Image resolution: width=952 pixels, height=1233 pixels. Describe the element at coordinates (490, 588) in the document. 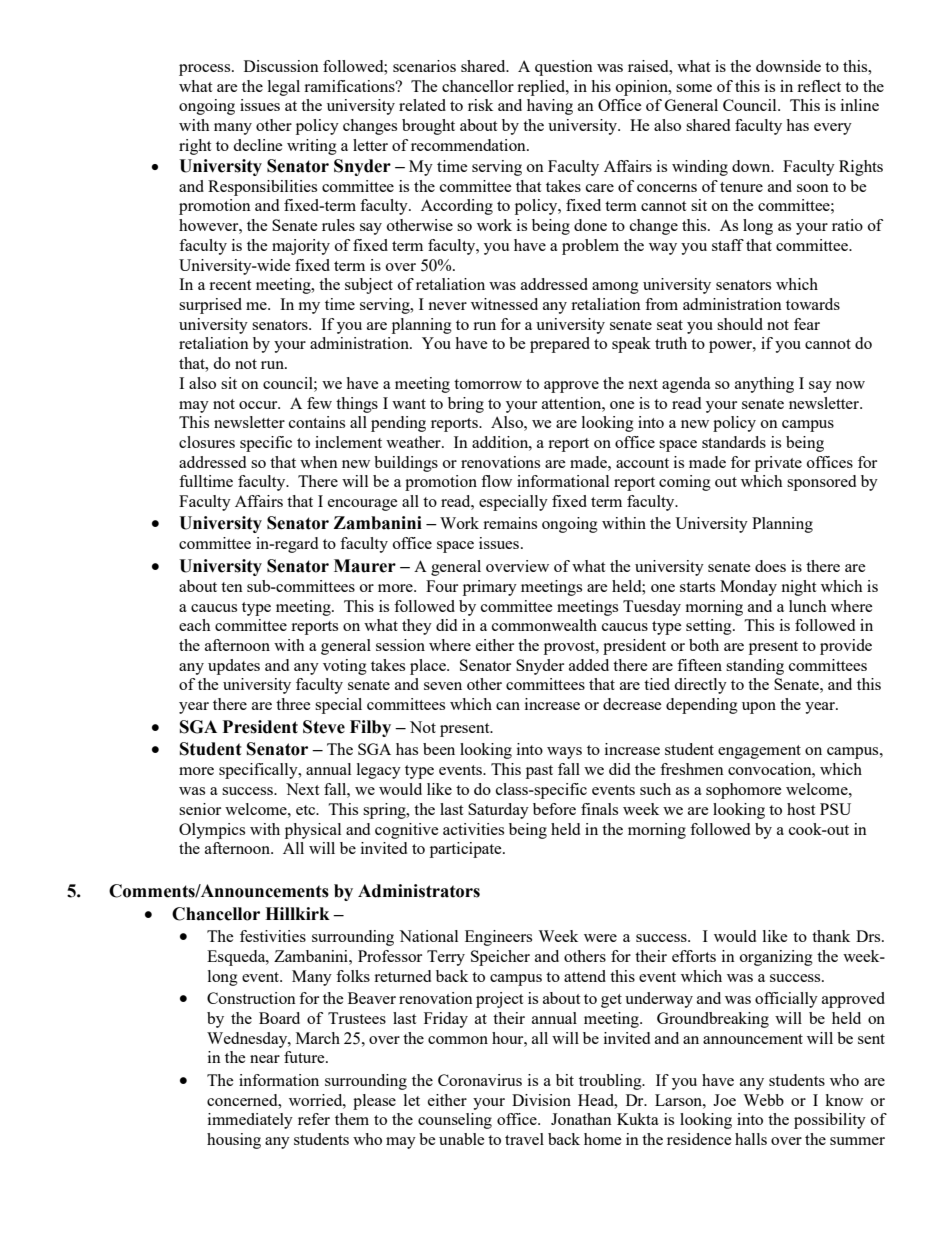

I see `primary` at that location.
